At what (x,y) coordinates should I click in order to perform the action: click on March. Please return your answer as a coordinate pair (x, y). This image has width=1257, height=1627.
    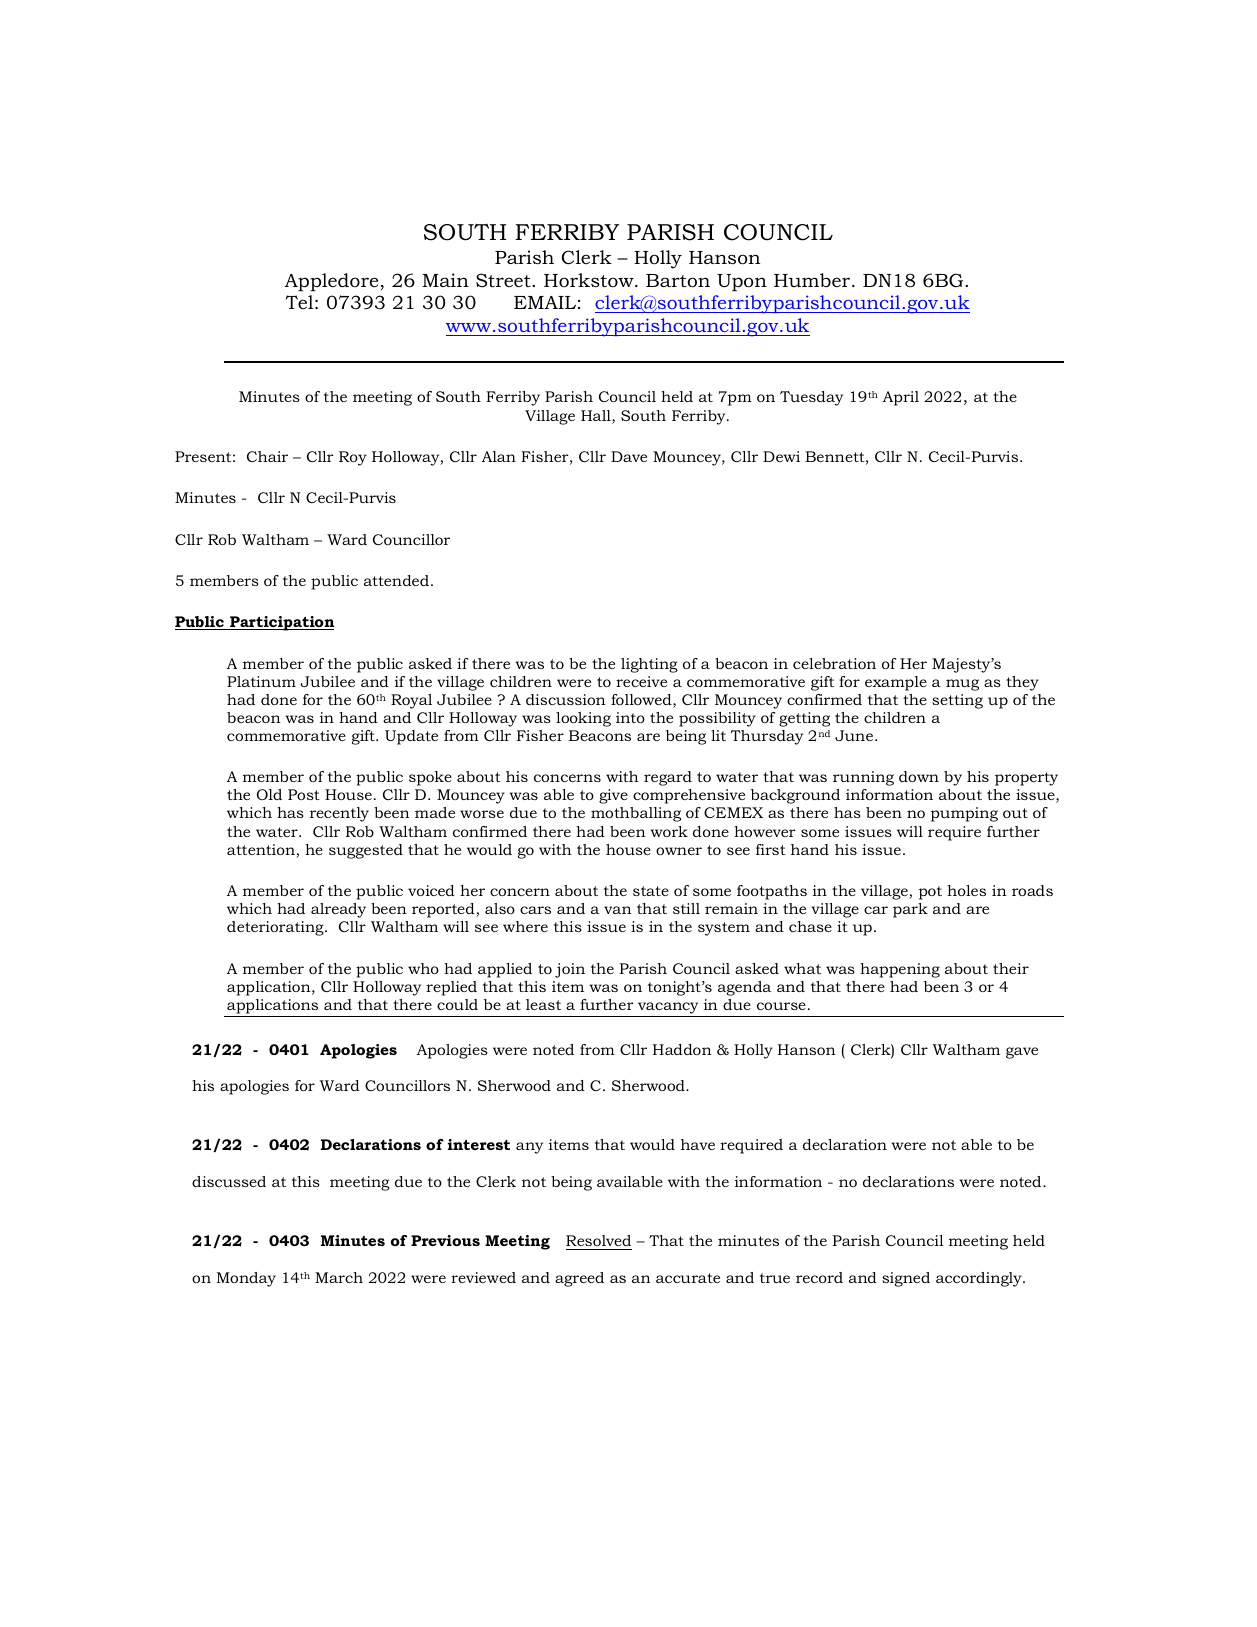
    Looking at the image, I should click on (339, 1277).
